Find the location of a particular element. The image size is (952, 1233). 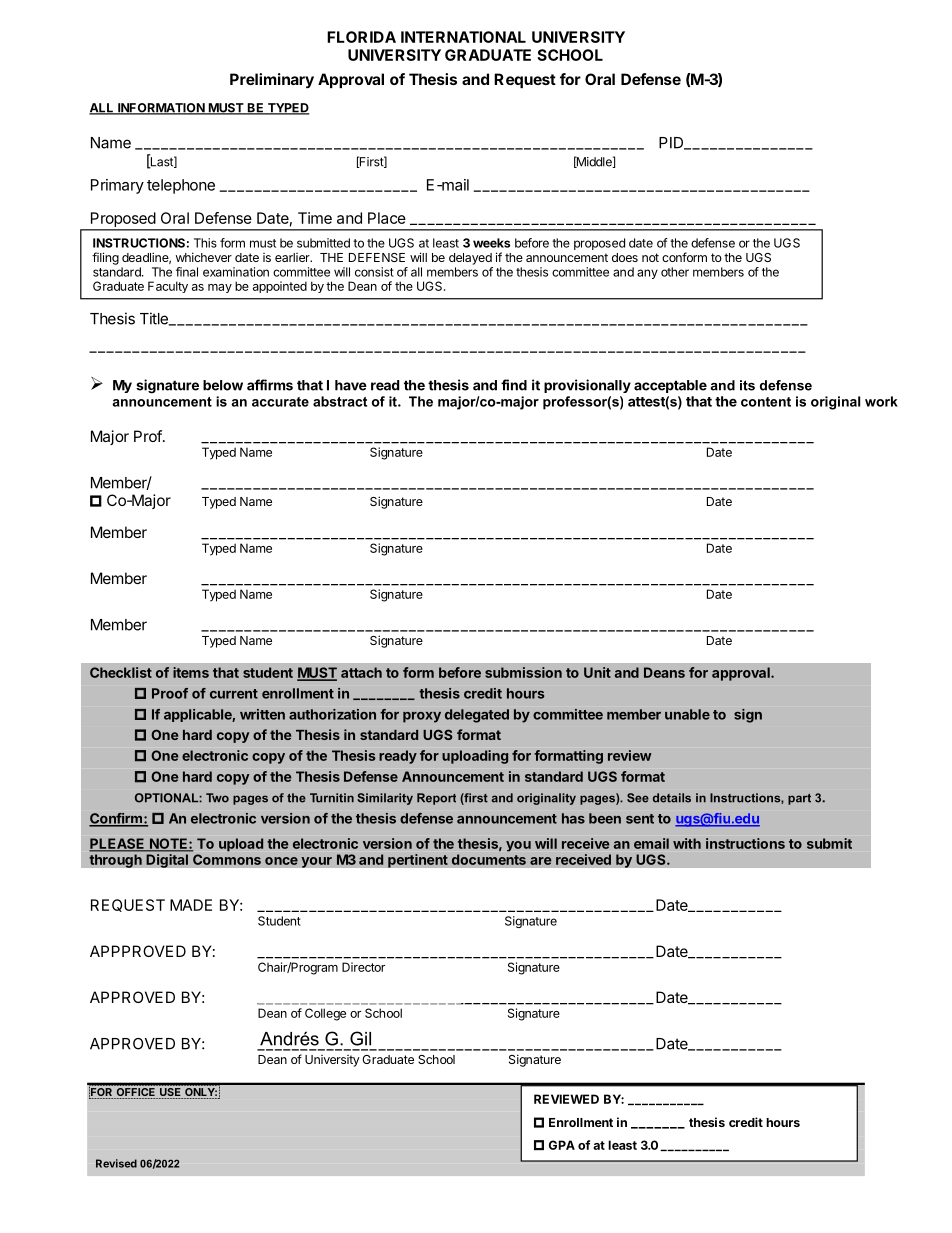

Revised is located at coordinates (116, 1163).
